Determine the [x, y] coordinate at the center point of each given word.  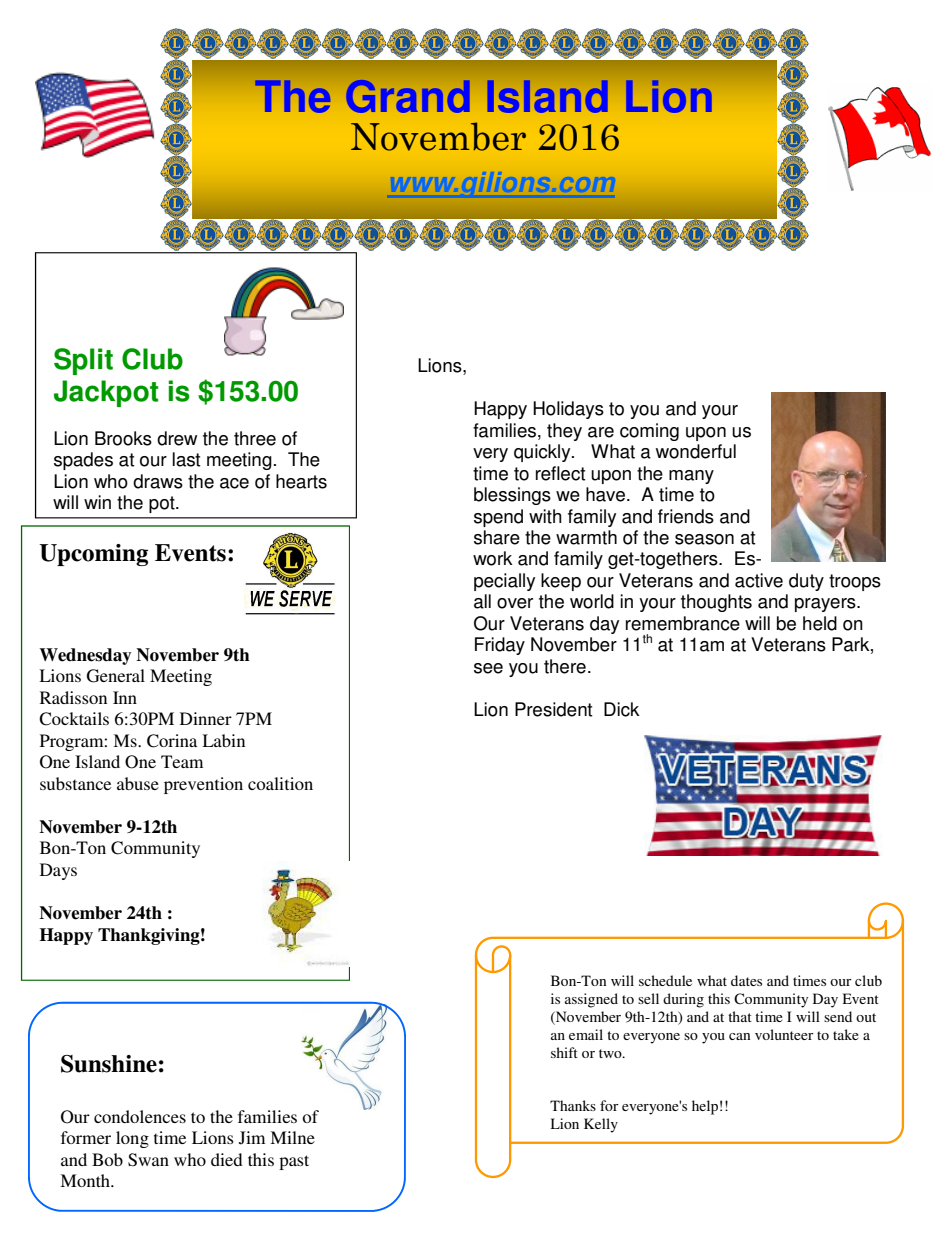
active [759, 580]
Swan [148, 1160]
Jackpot [106, 393]
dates [746, 980]
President [553, 709]
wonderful [696, 451]
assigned [591, 1000]
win [97, 502]
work [493, 558]
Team [182, 761]
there [565, 666]
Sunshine [109, 1064]
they [564, 432]
